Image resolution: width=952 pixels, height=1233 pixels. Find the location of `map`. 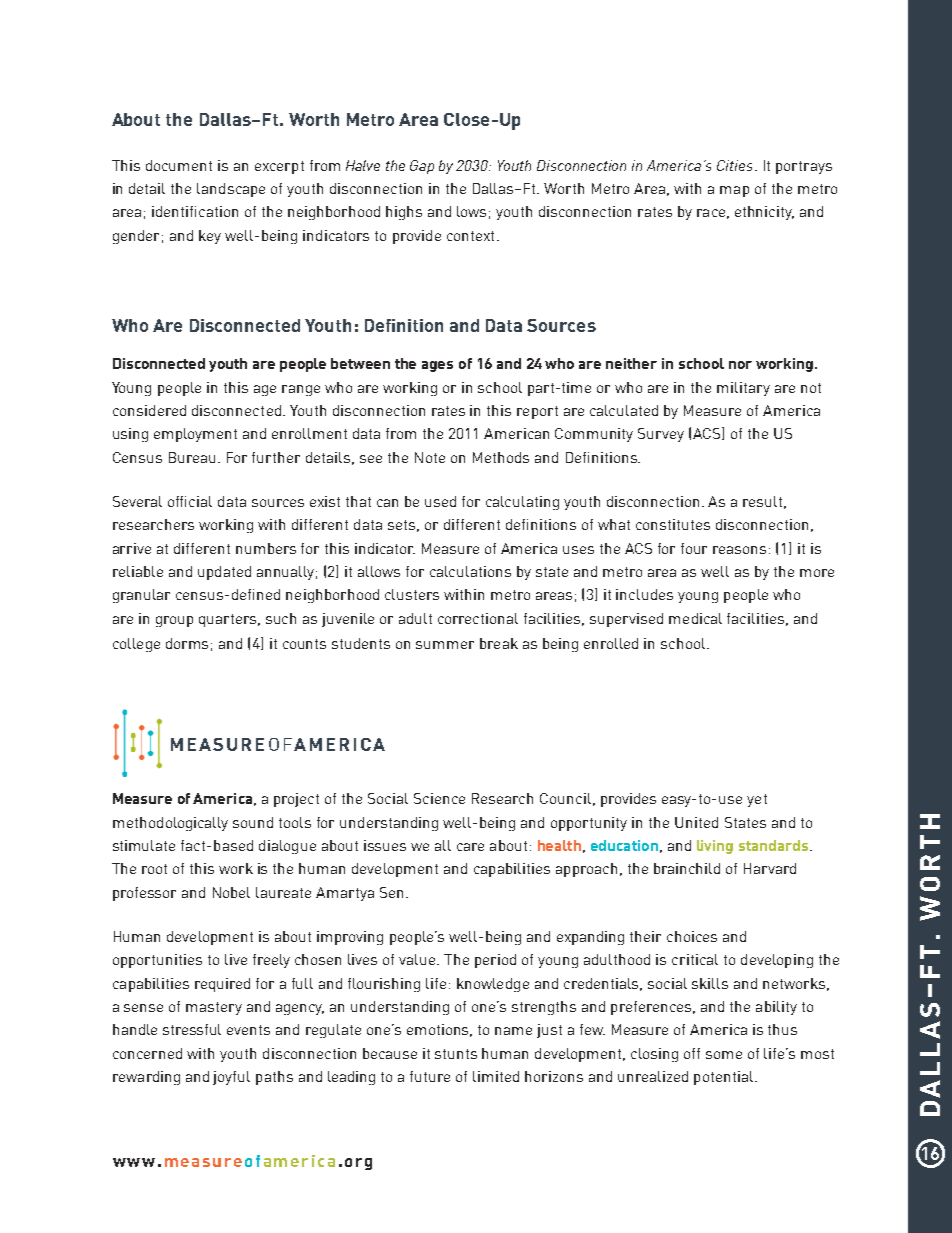

map is located at coordinates (734, 191).
